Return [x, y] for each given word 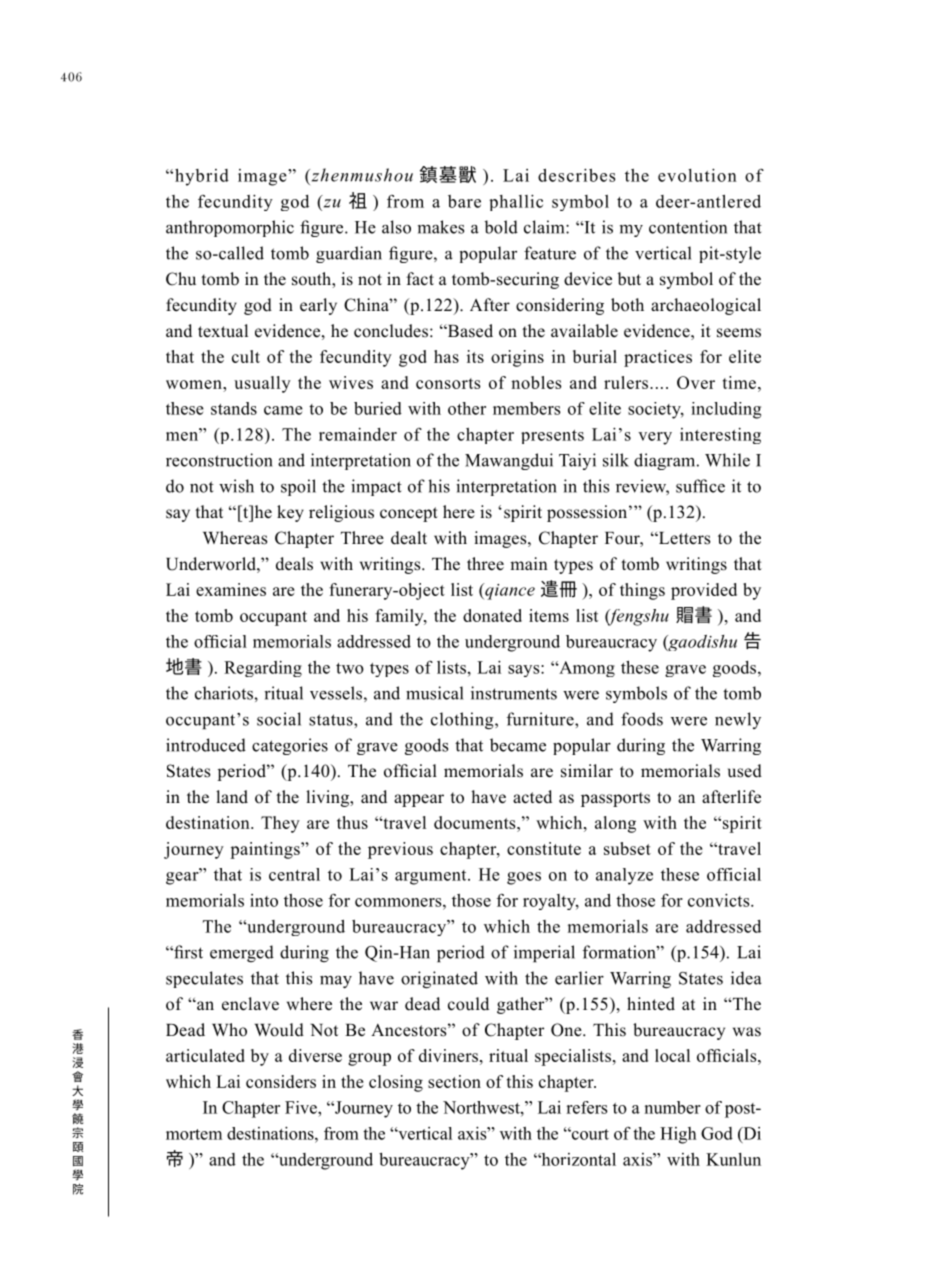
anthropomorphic [230, 228]
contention [688, 227]
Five [302, 1107]
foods [642, 719]
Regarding [263, 669]
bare [464, 201]
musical [434, 693]
